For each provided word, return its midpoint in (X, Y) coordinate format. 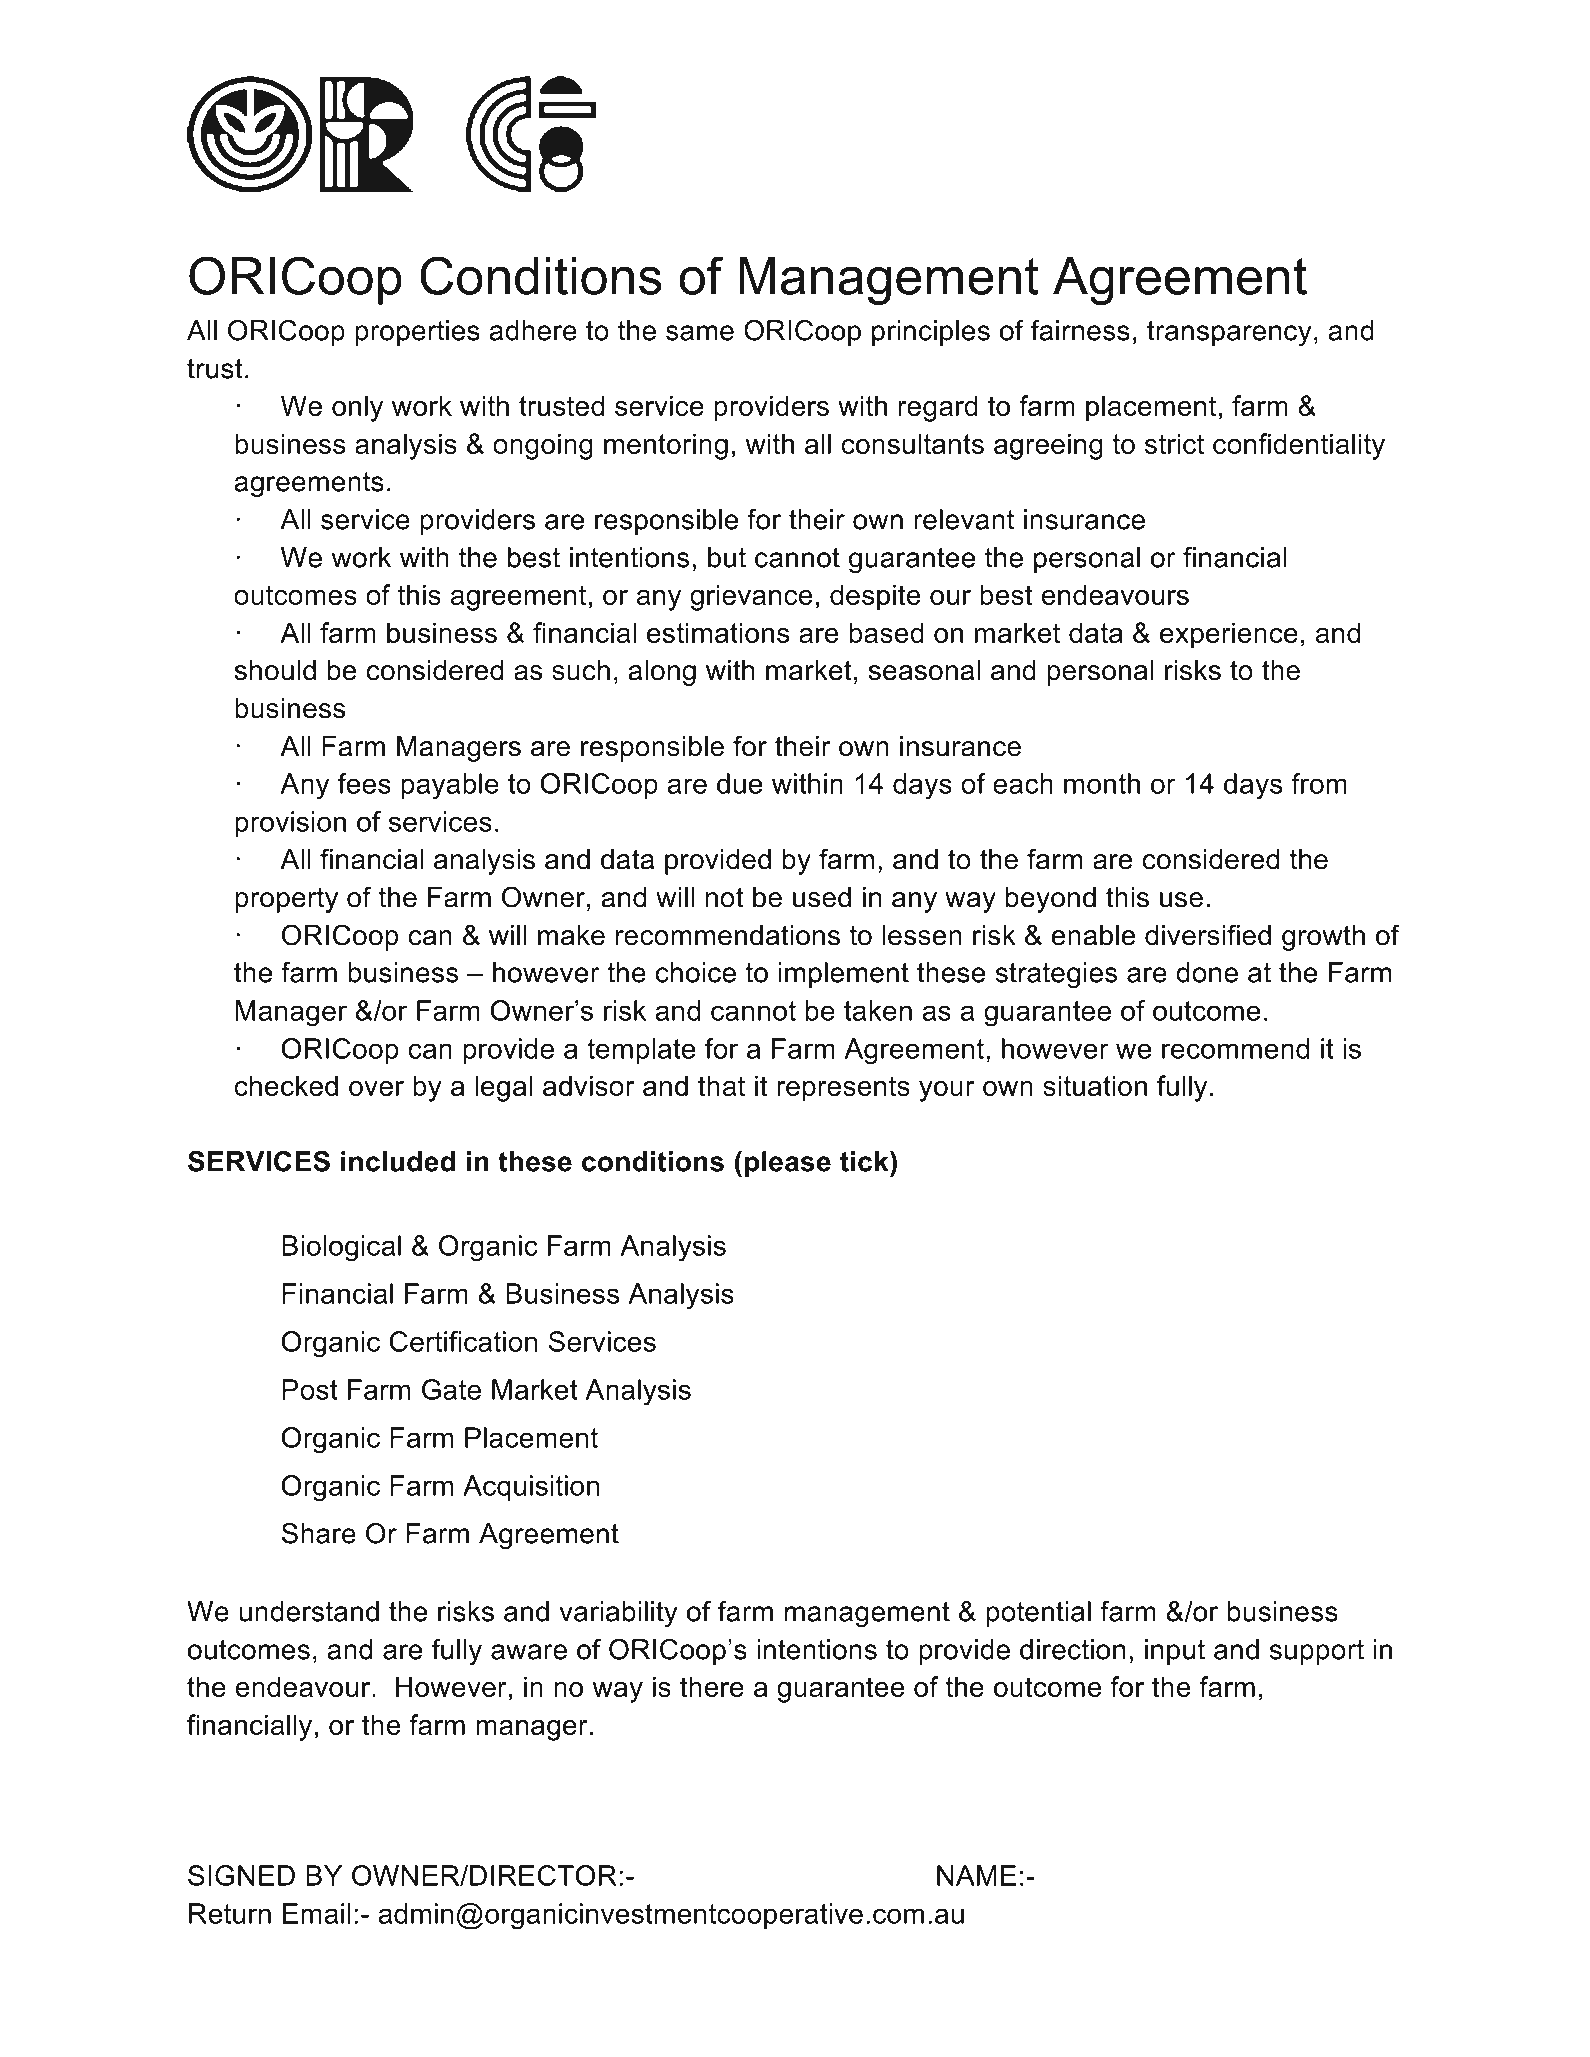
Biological (341, 1248)
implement (844, 975)
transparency (1229, 333)
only (357, 408)
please (788, 1164)
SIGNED (241, 1875)
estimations (718, 632)
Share (319, 1533)
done (1207, 972)
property (286, 900)
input (1175, 1652)
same (700, 333)
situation (1095, 1085)
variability (618, 1614)
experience (1229, 635)
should (275, 670)
